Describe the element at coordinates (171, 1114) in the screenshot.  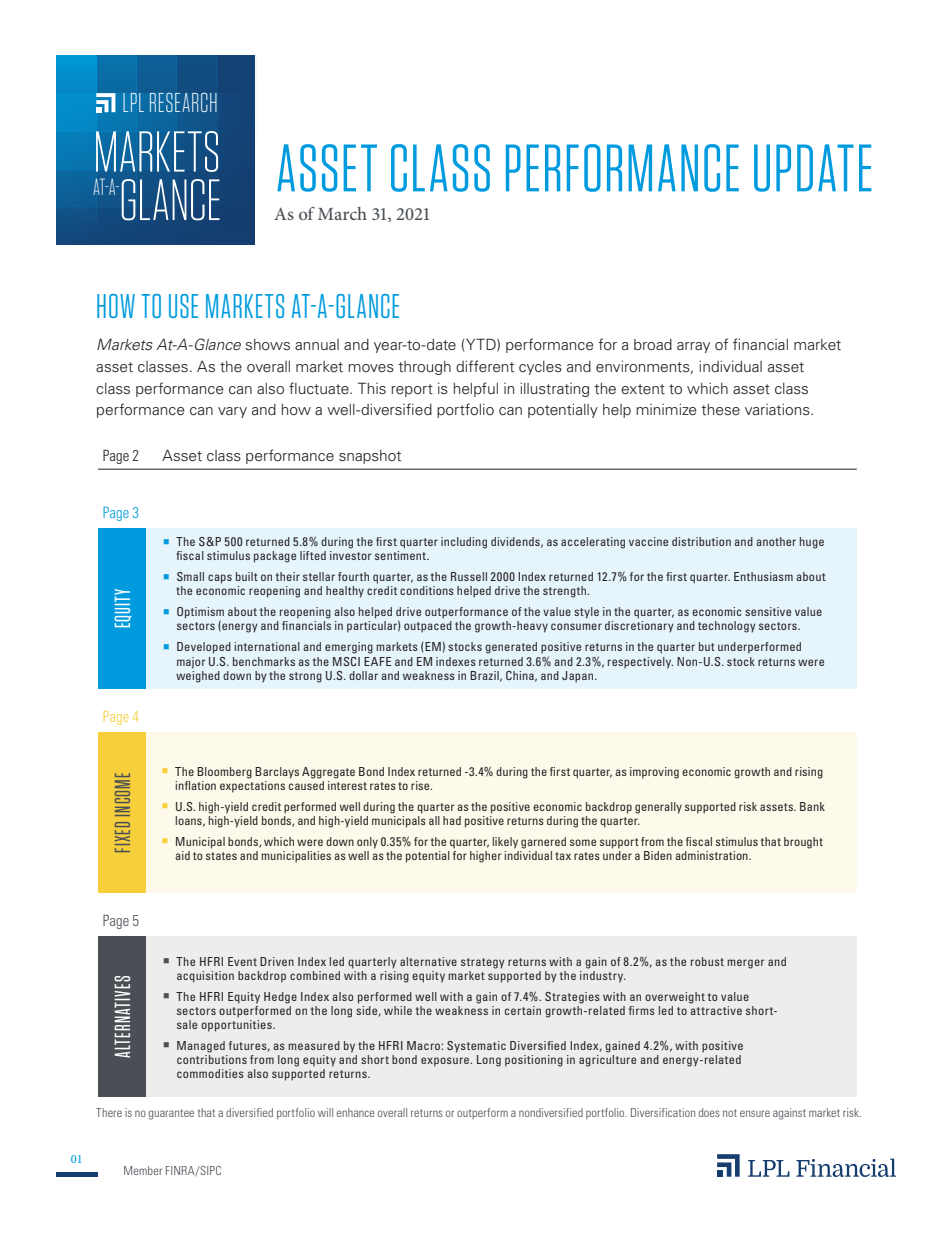
I see `guarantee` at that location.
